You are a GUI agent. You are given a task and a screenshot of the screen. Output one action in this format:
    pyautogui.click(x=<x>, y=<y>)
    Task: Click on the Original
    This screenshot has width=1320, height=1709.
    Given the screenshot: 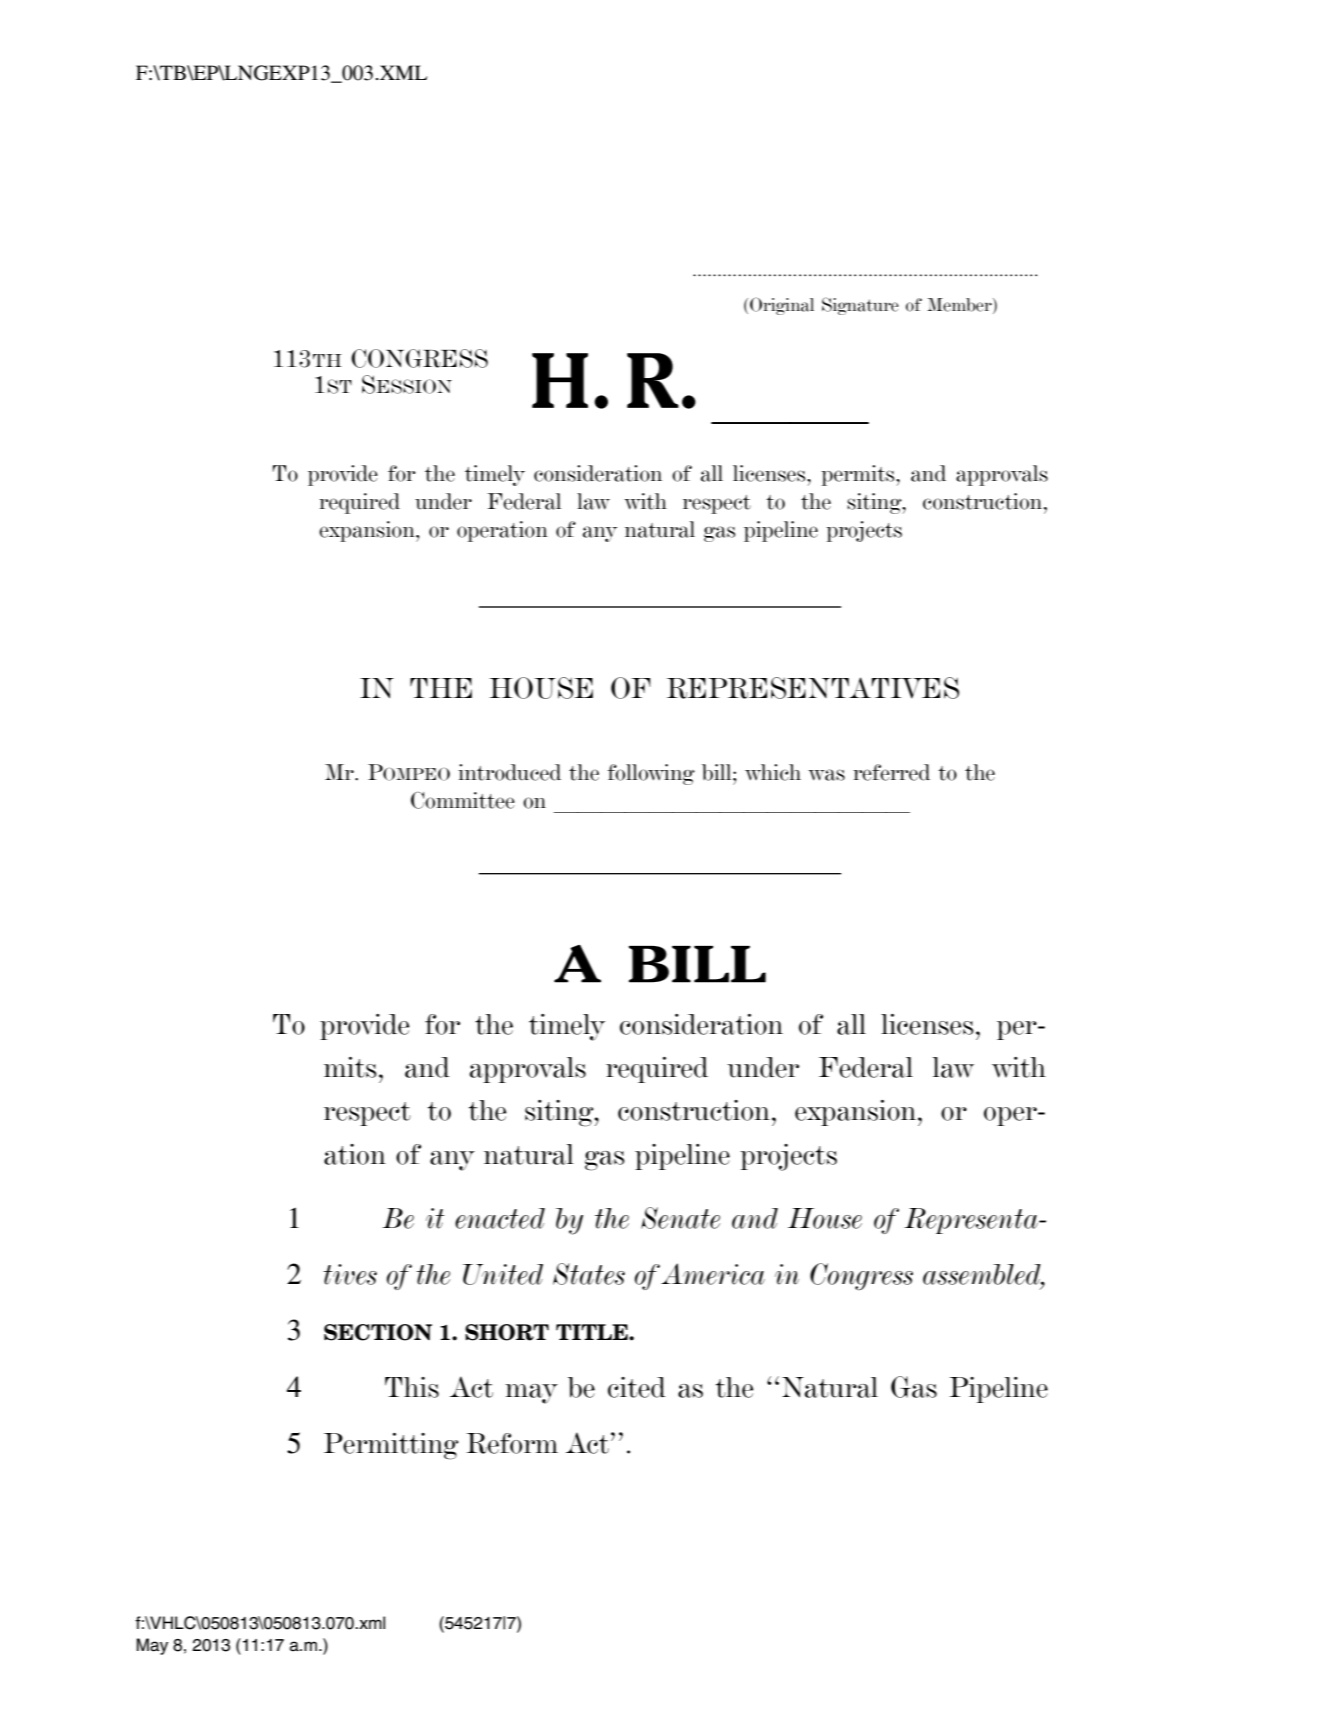 What is the action you would take?
    pyautogui.click(x=782, y=306)
